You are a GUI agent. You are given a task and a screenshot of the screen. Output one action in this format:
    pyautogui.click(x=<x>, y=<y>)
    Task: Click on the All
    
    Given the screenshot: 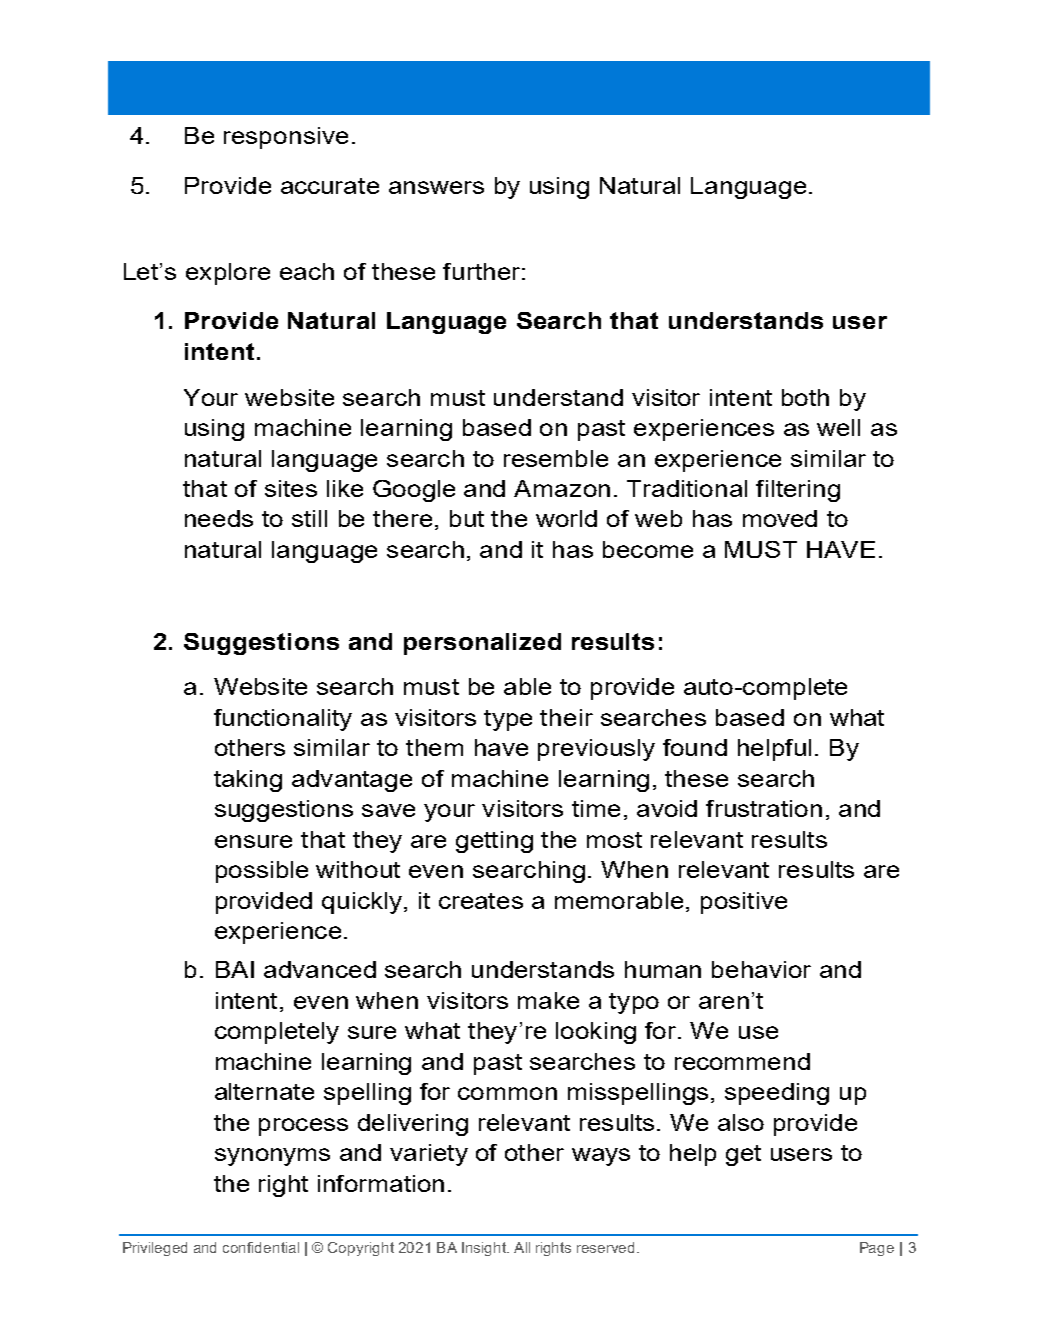 What is the action you would take?
    pyautogui.click(x=522, y=1247)
